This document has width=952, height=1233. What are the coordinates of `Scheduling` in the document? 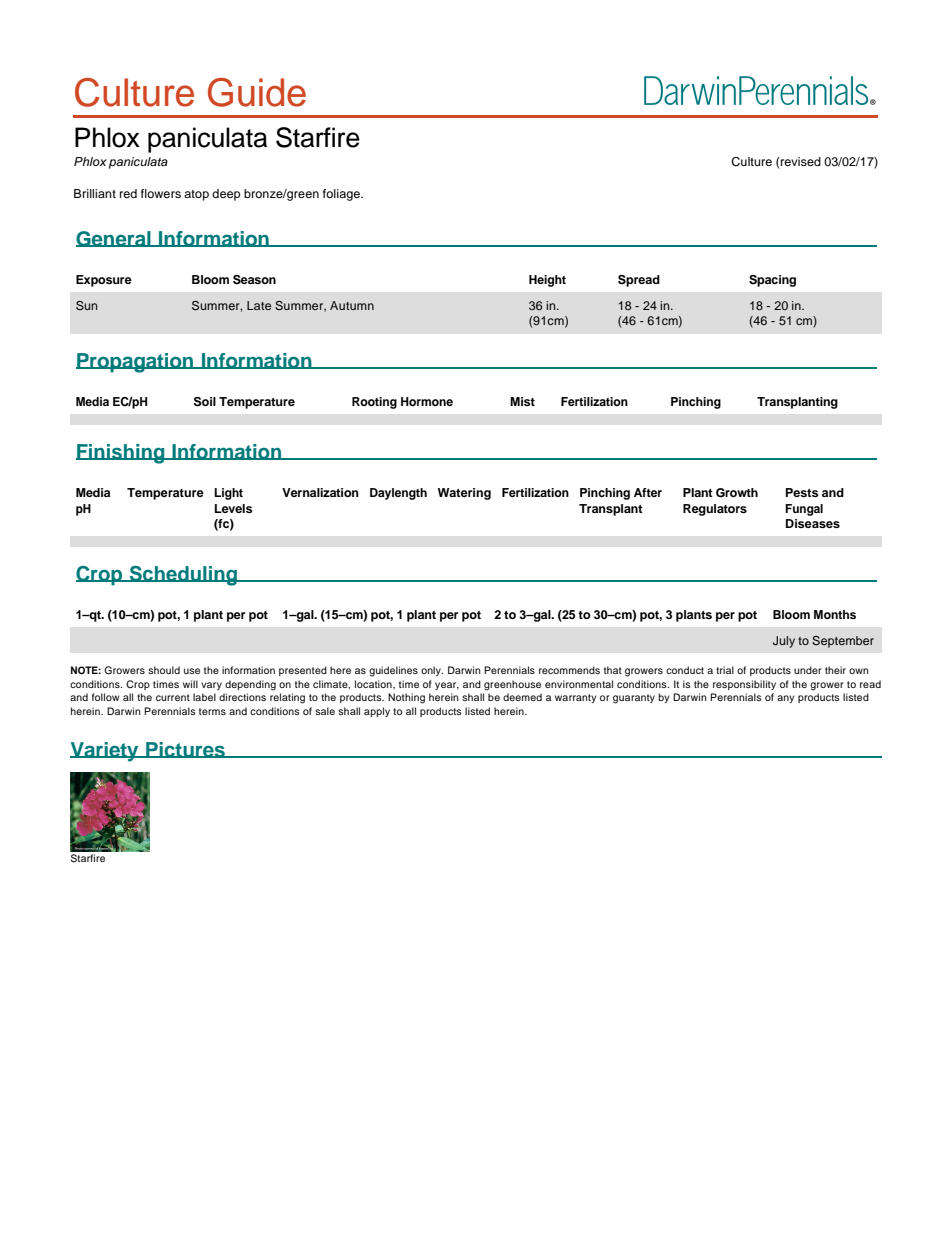 It's located at (183, 576).
